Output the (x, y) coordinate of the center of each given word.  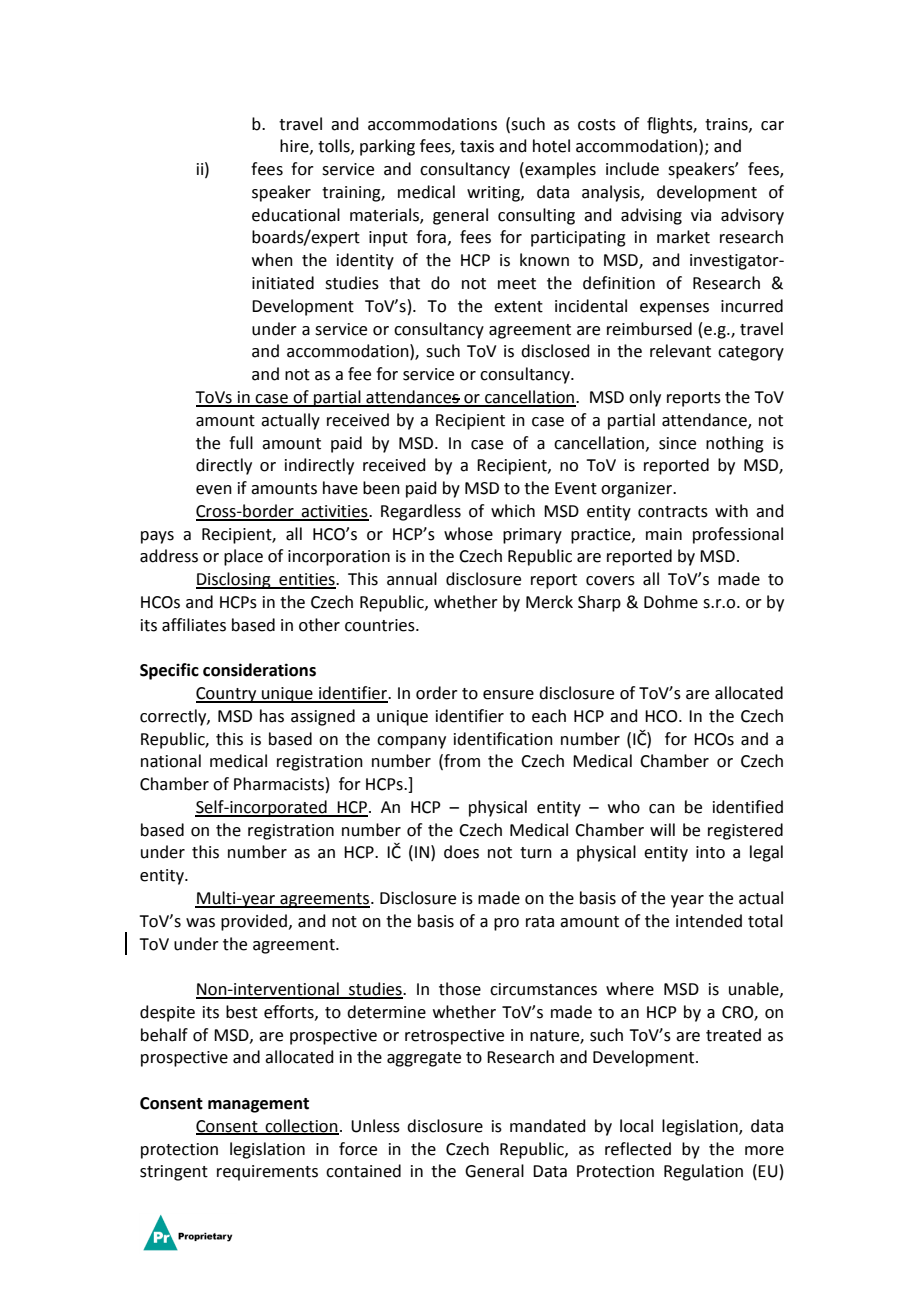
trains (727, 125)
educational (296, 215)
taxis (477, 146)
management (258, 1105)
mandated (548, 1126)
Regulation (703, 1172)
